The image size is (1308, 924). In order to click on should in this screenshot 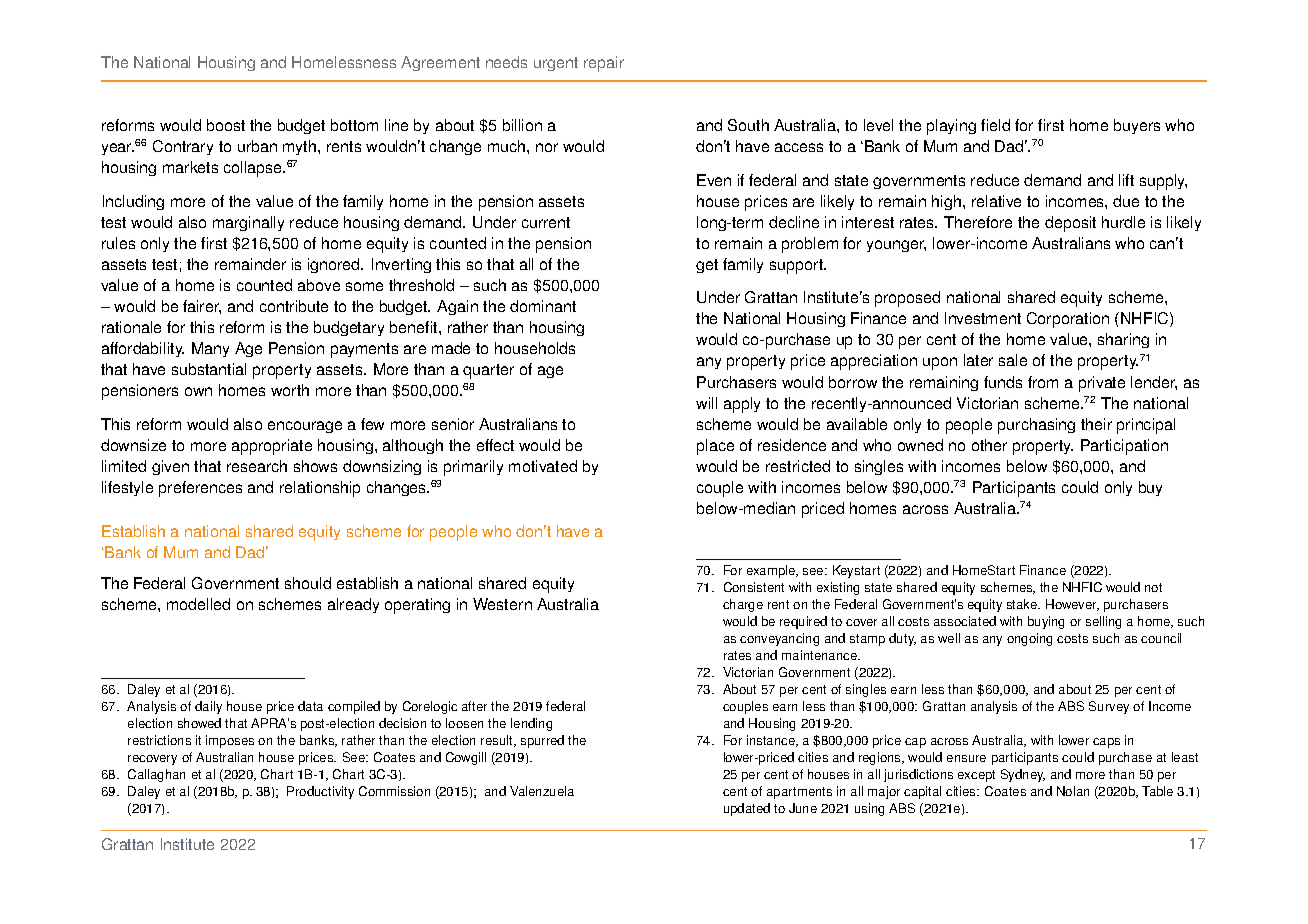, I will do `click(308, 583)`.
